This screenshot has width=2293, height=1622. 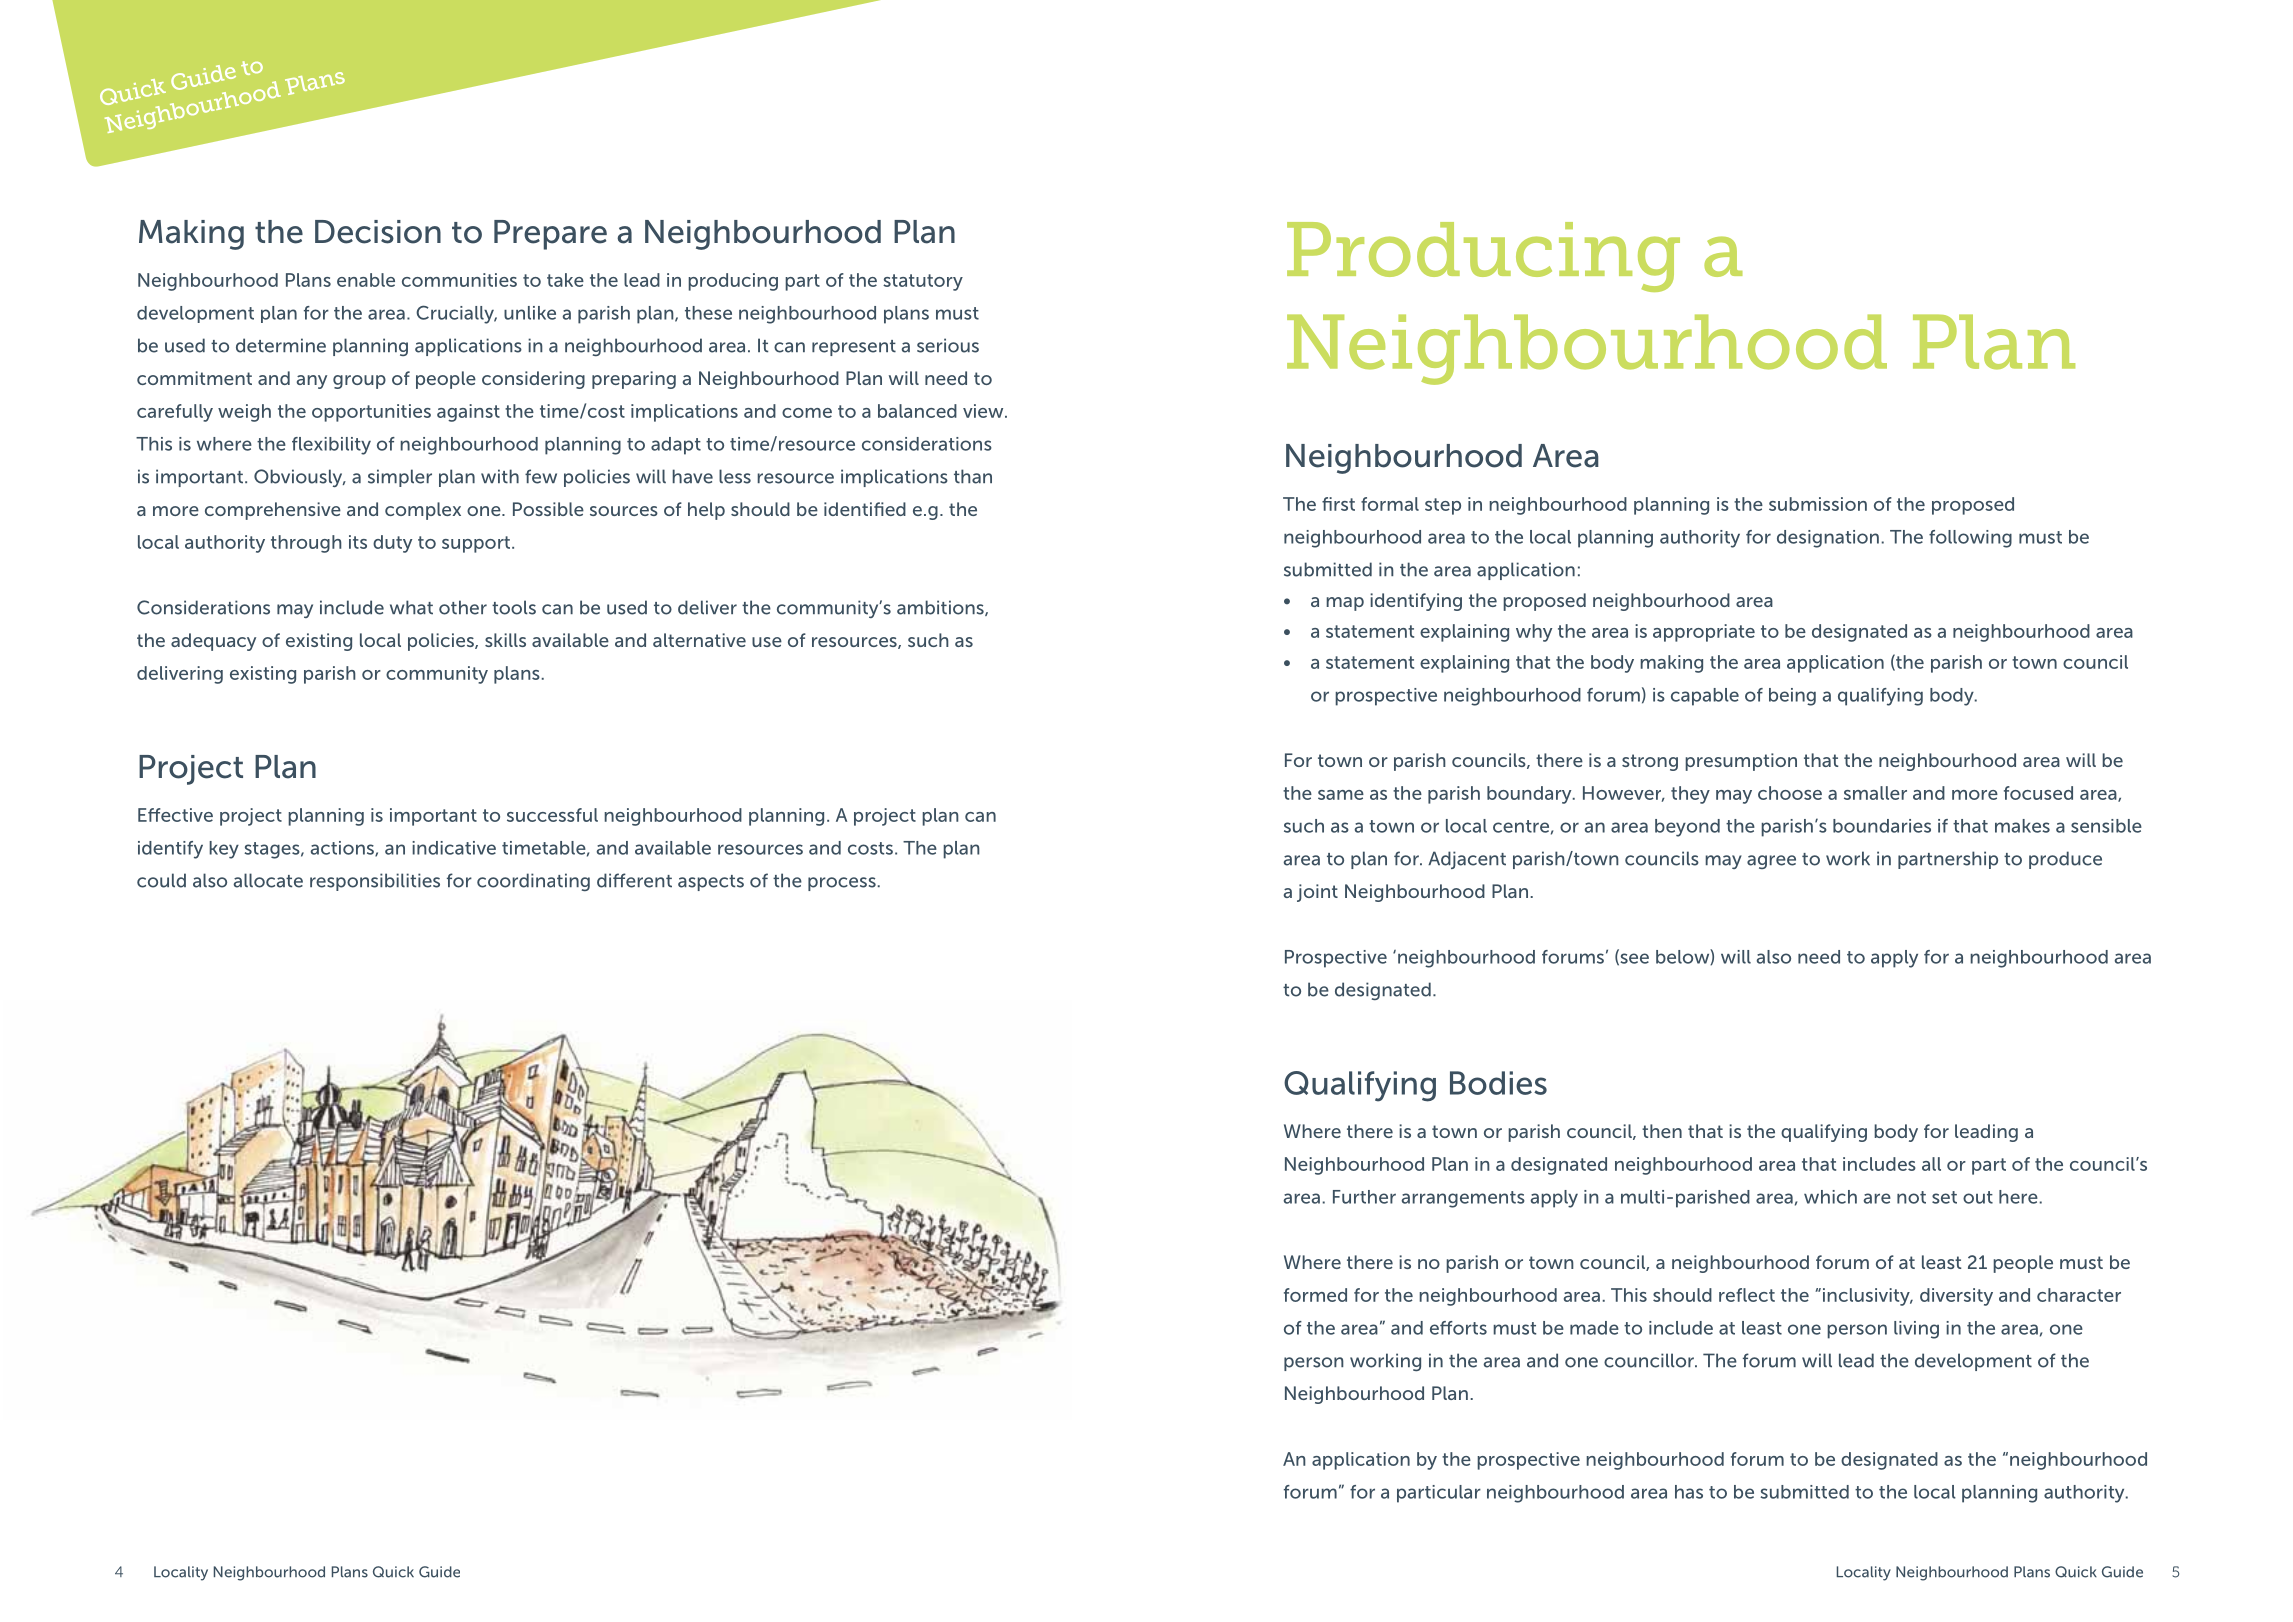 What do you see at coordinates (1498, 1083) in the screenshot?
I see `Bodies` at bounding box center [1498, 1083].
